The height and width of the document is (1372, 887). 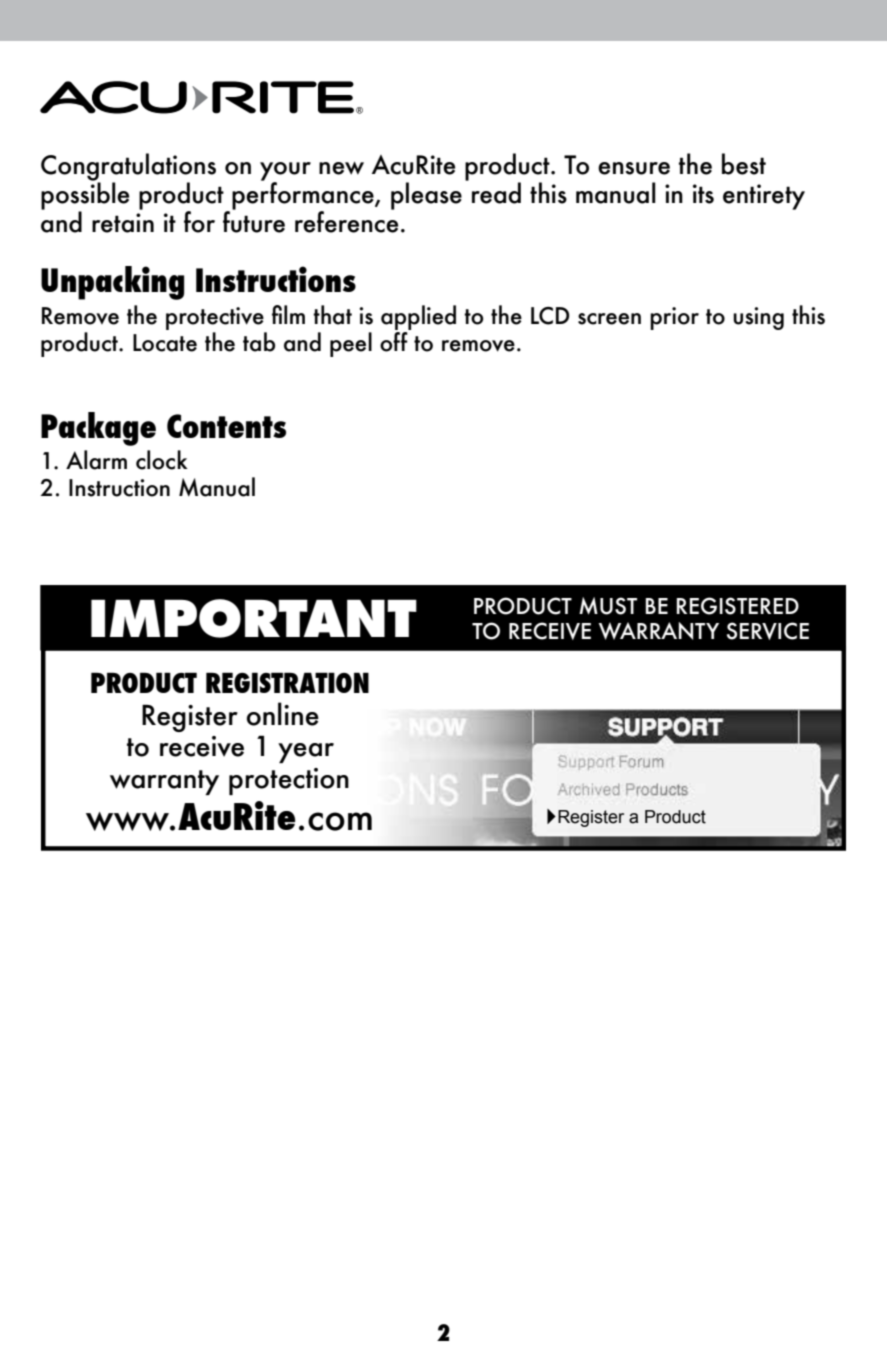 What do you see at coordinates (674, 318) in the document?
I see `prior` at bounding box center [674, 318].
